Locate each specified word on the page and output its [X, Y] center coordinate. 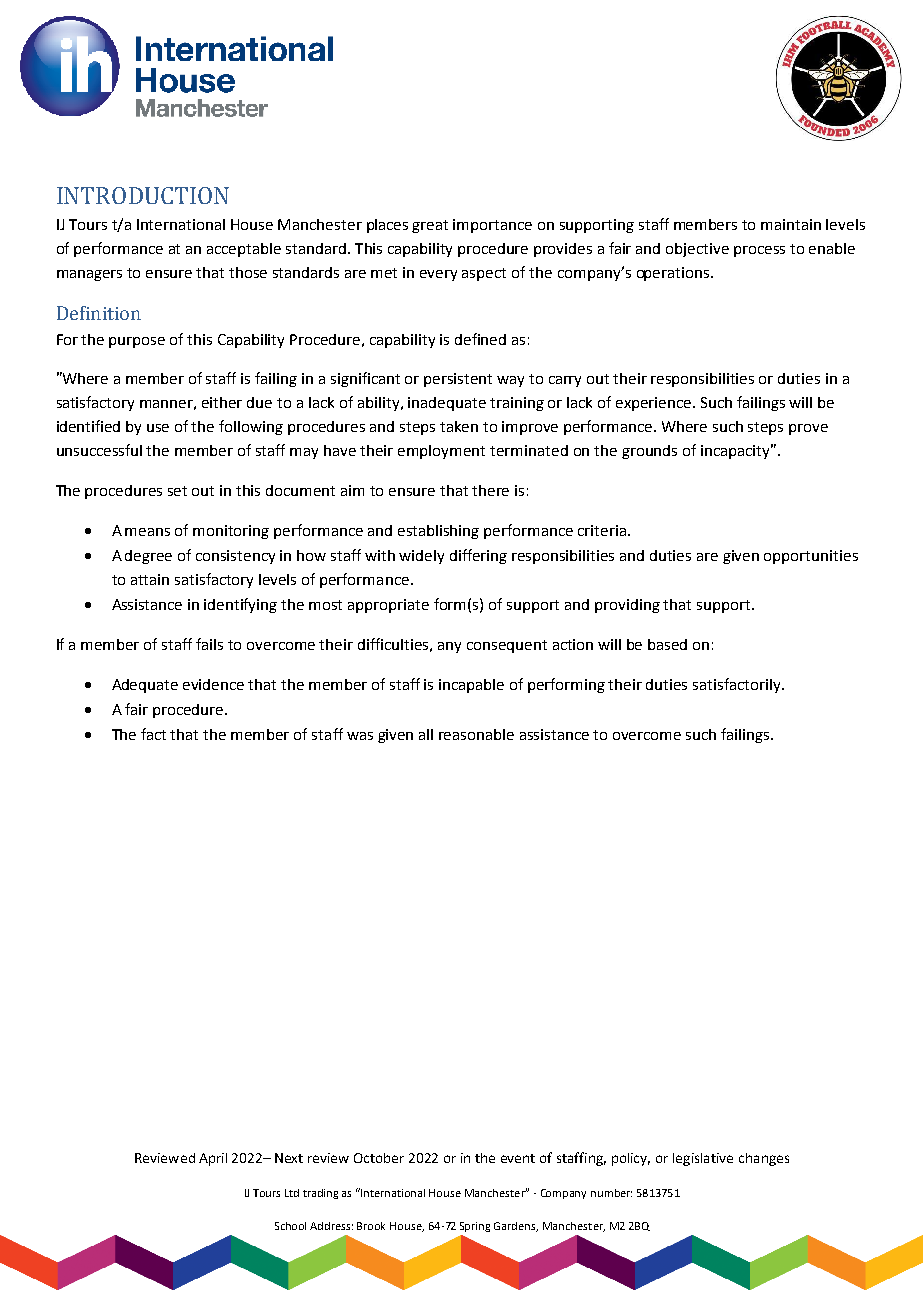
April [213, 1159]
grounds [649, 452]
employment [441, 452]
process [759, 251]
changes [764, 1159]
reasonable [476, 734]
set [177, 491]
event [518, 1158]
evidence [213, 684]
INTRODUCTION [143, 195]
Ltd [292, 1193]
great [430, 226]
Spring [475, 1227]
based [667, 644]
